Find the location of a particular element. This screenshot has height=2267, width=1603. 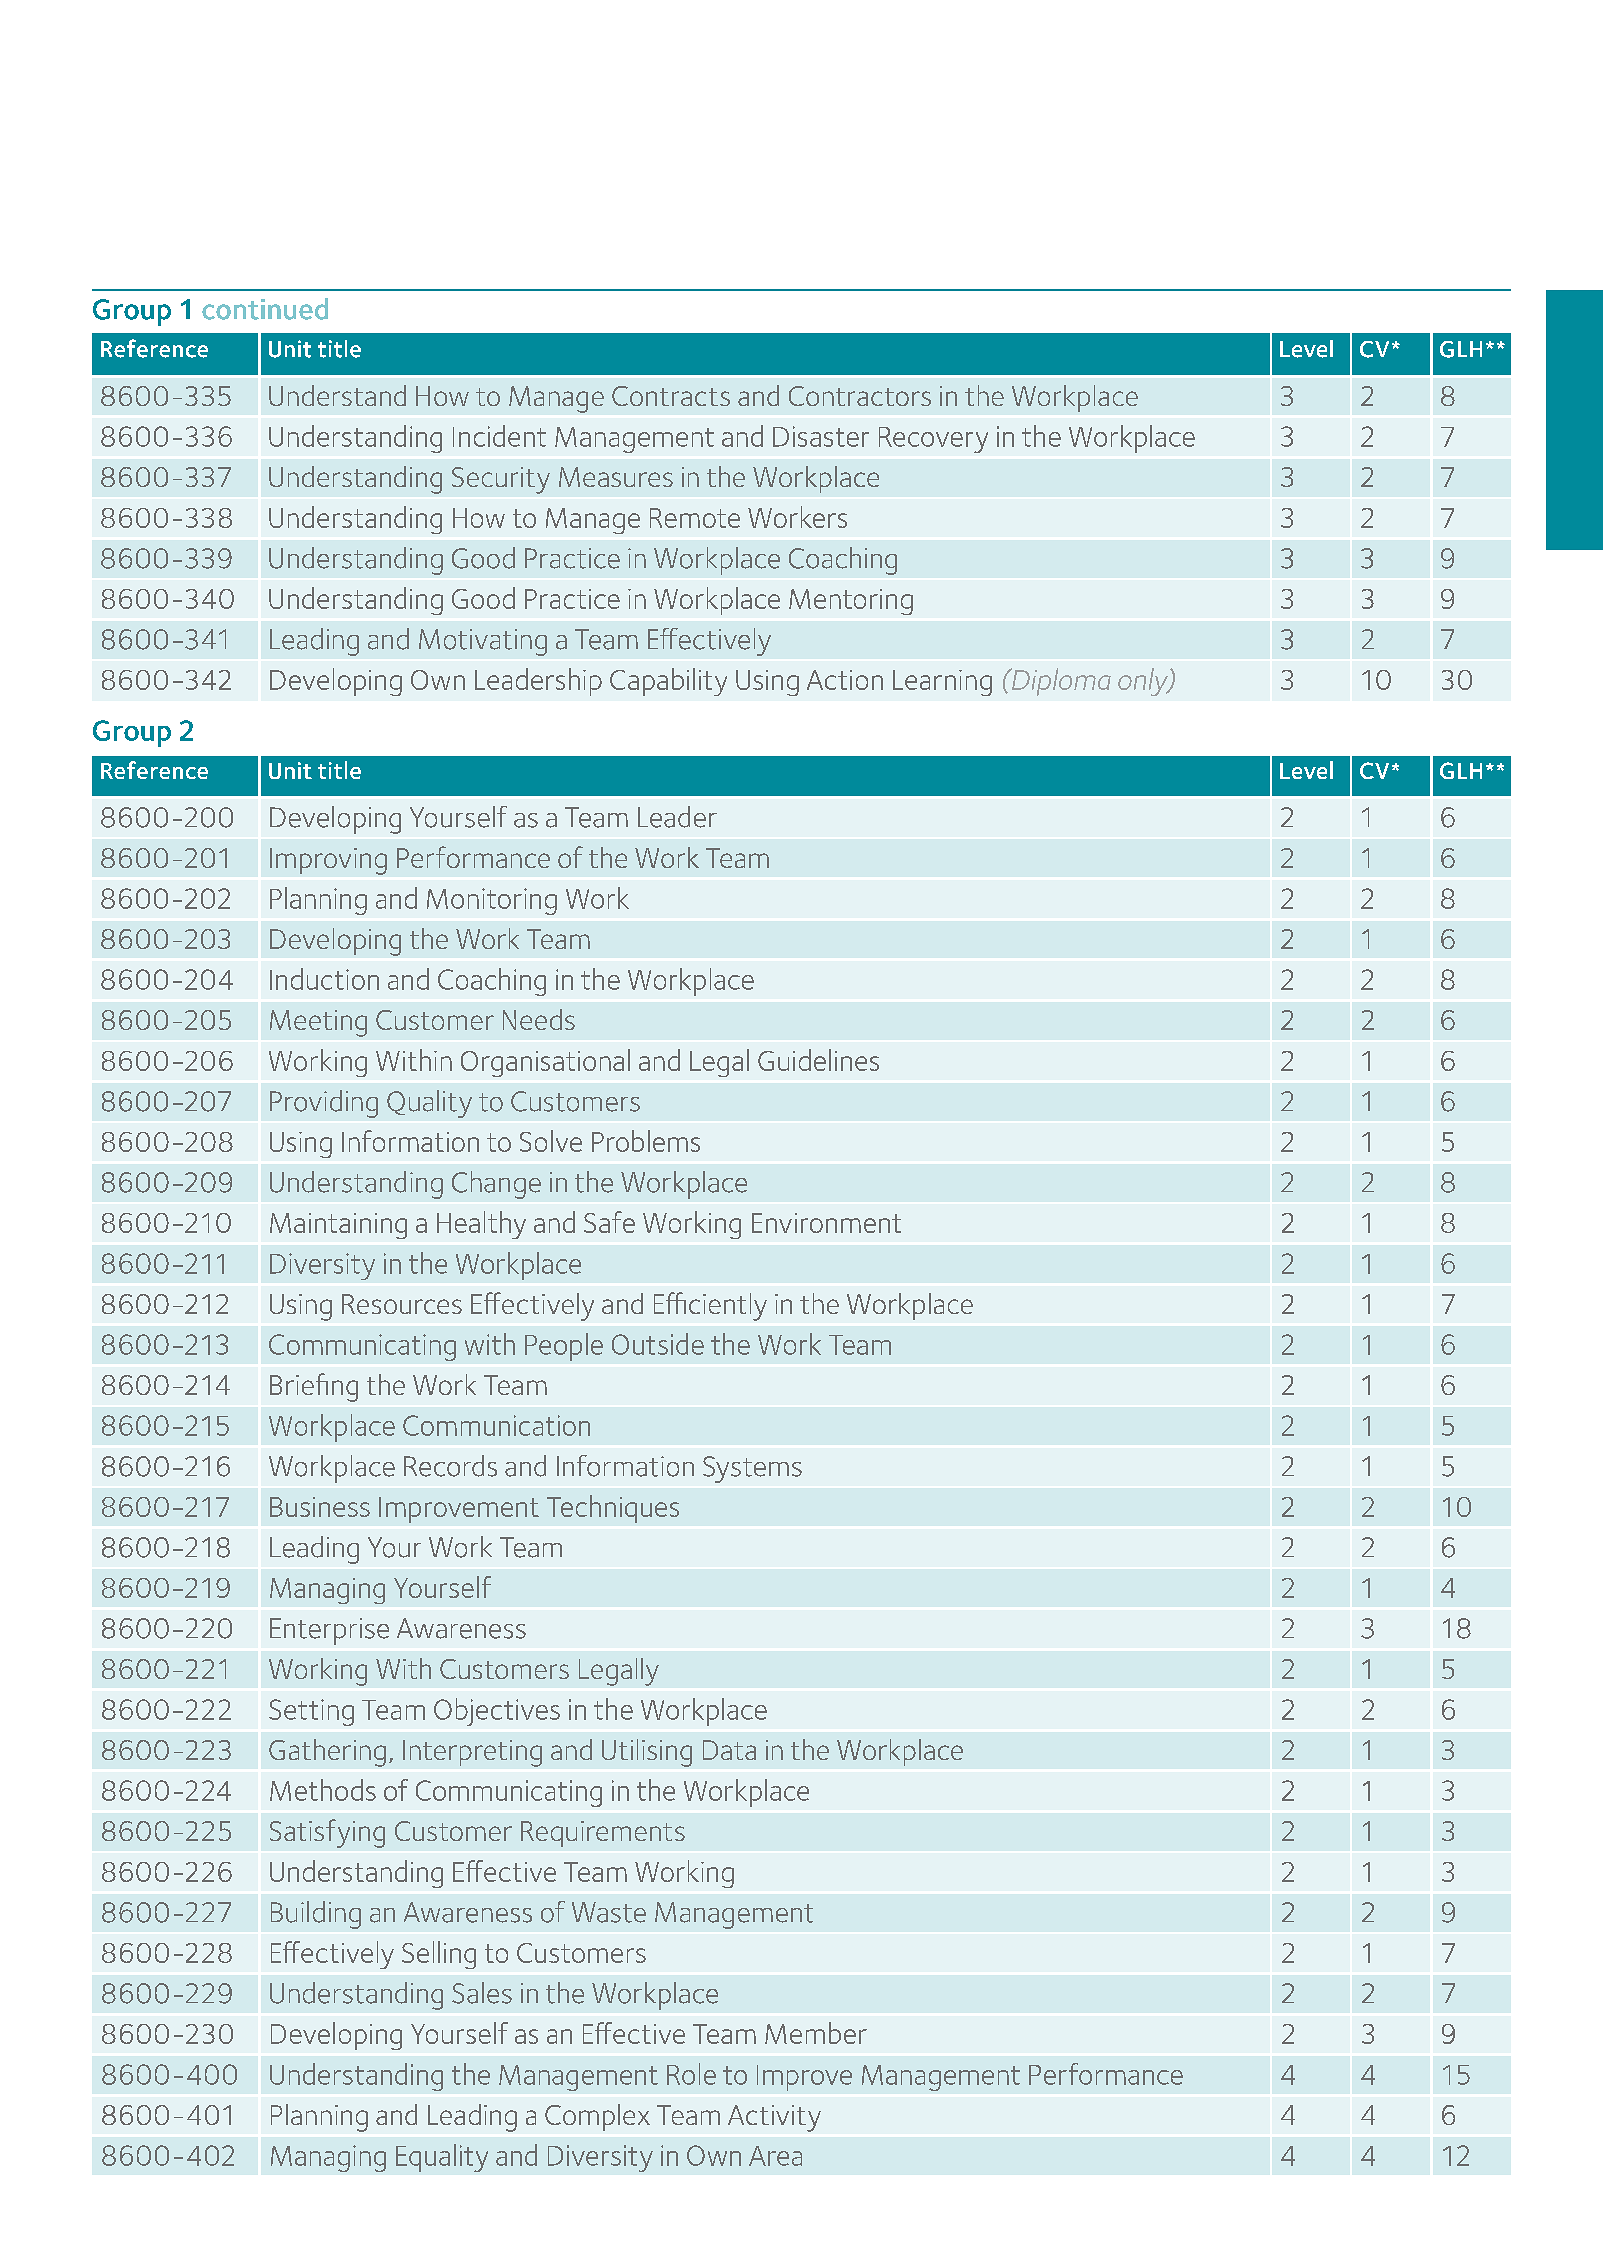

Remote is located at coordinates (695, 518).
